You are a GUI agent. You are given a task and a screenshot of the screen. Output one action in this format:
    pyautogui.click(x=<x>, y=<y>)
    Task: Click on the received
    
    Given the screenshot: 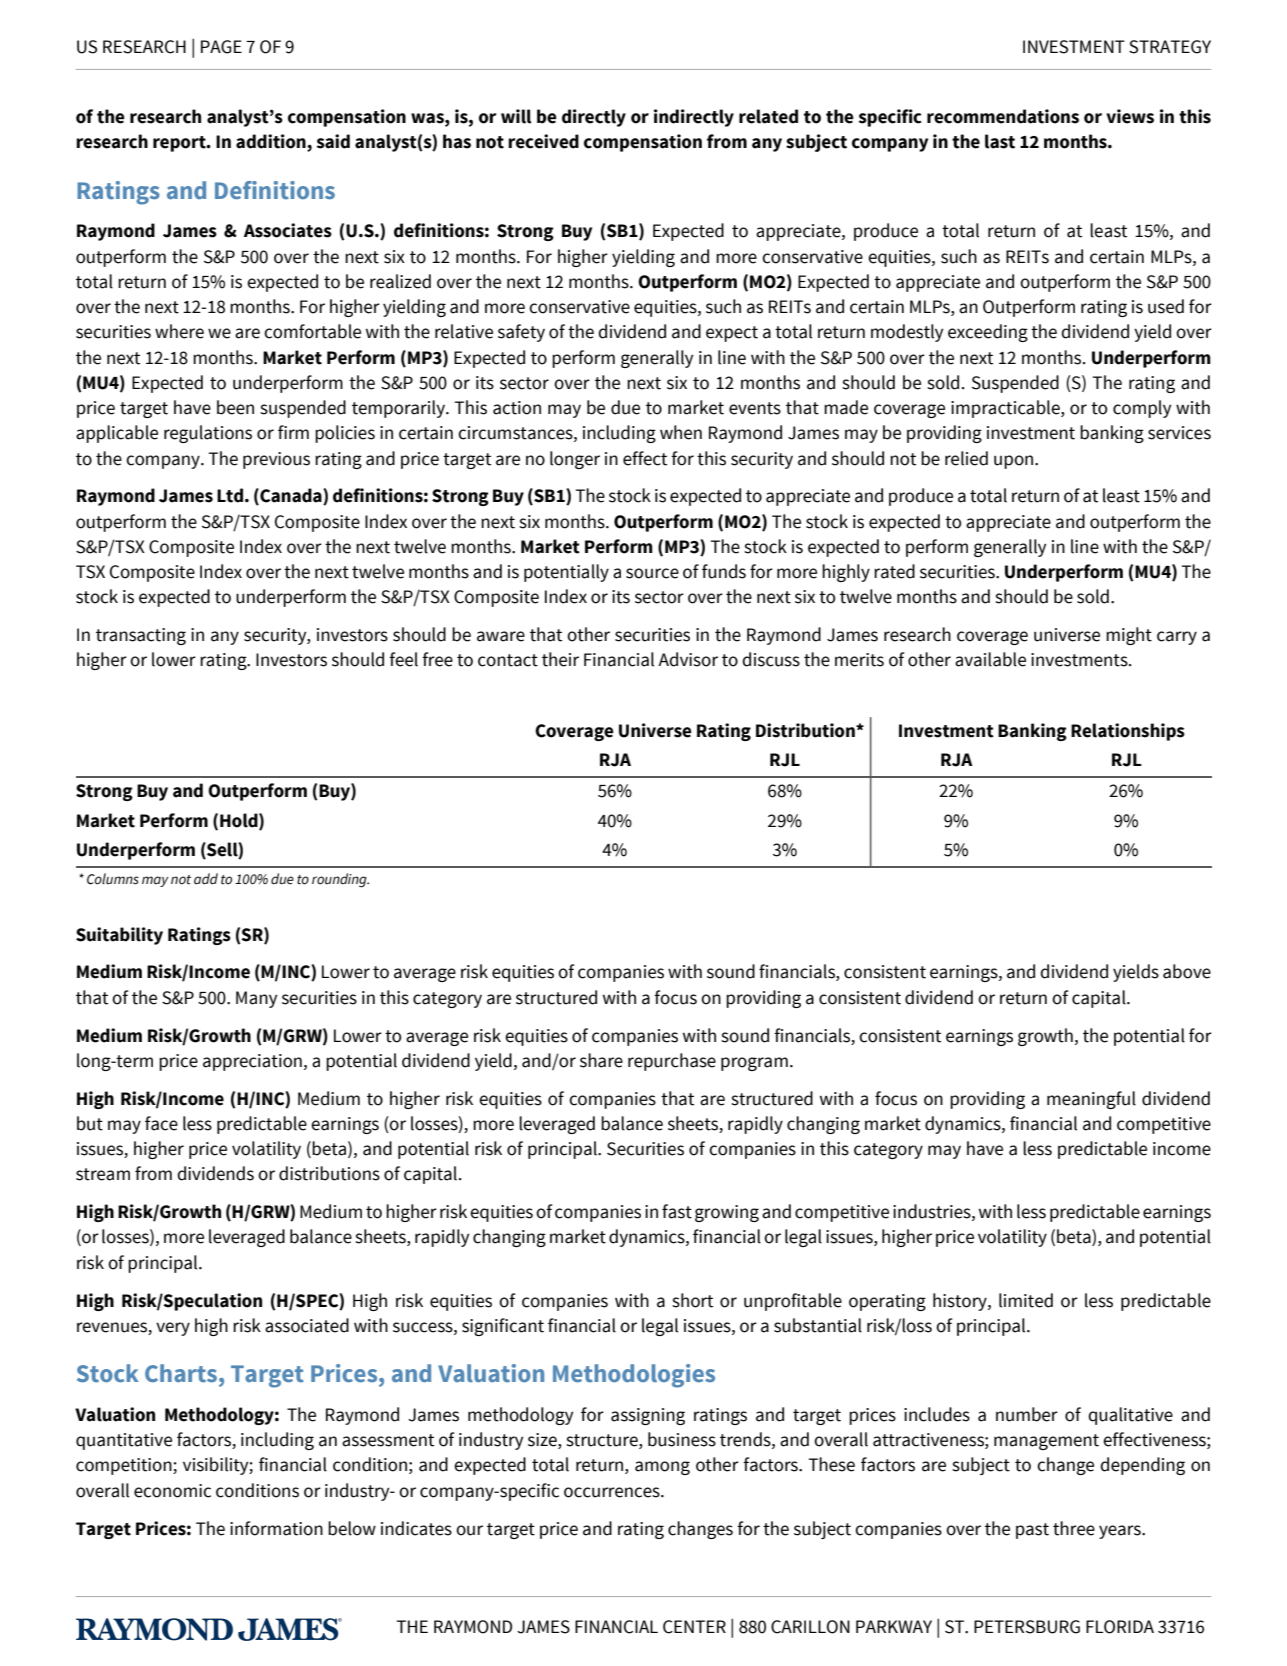 What is the action you would take?
    pyautogui.click(x=543, y=141)
